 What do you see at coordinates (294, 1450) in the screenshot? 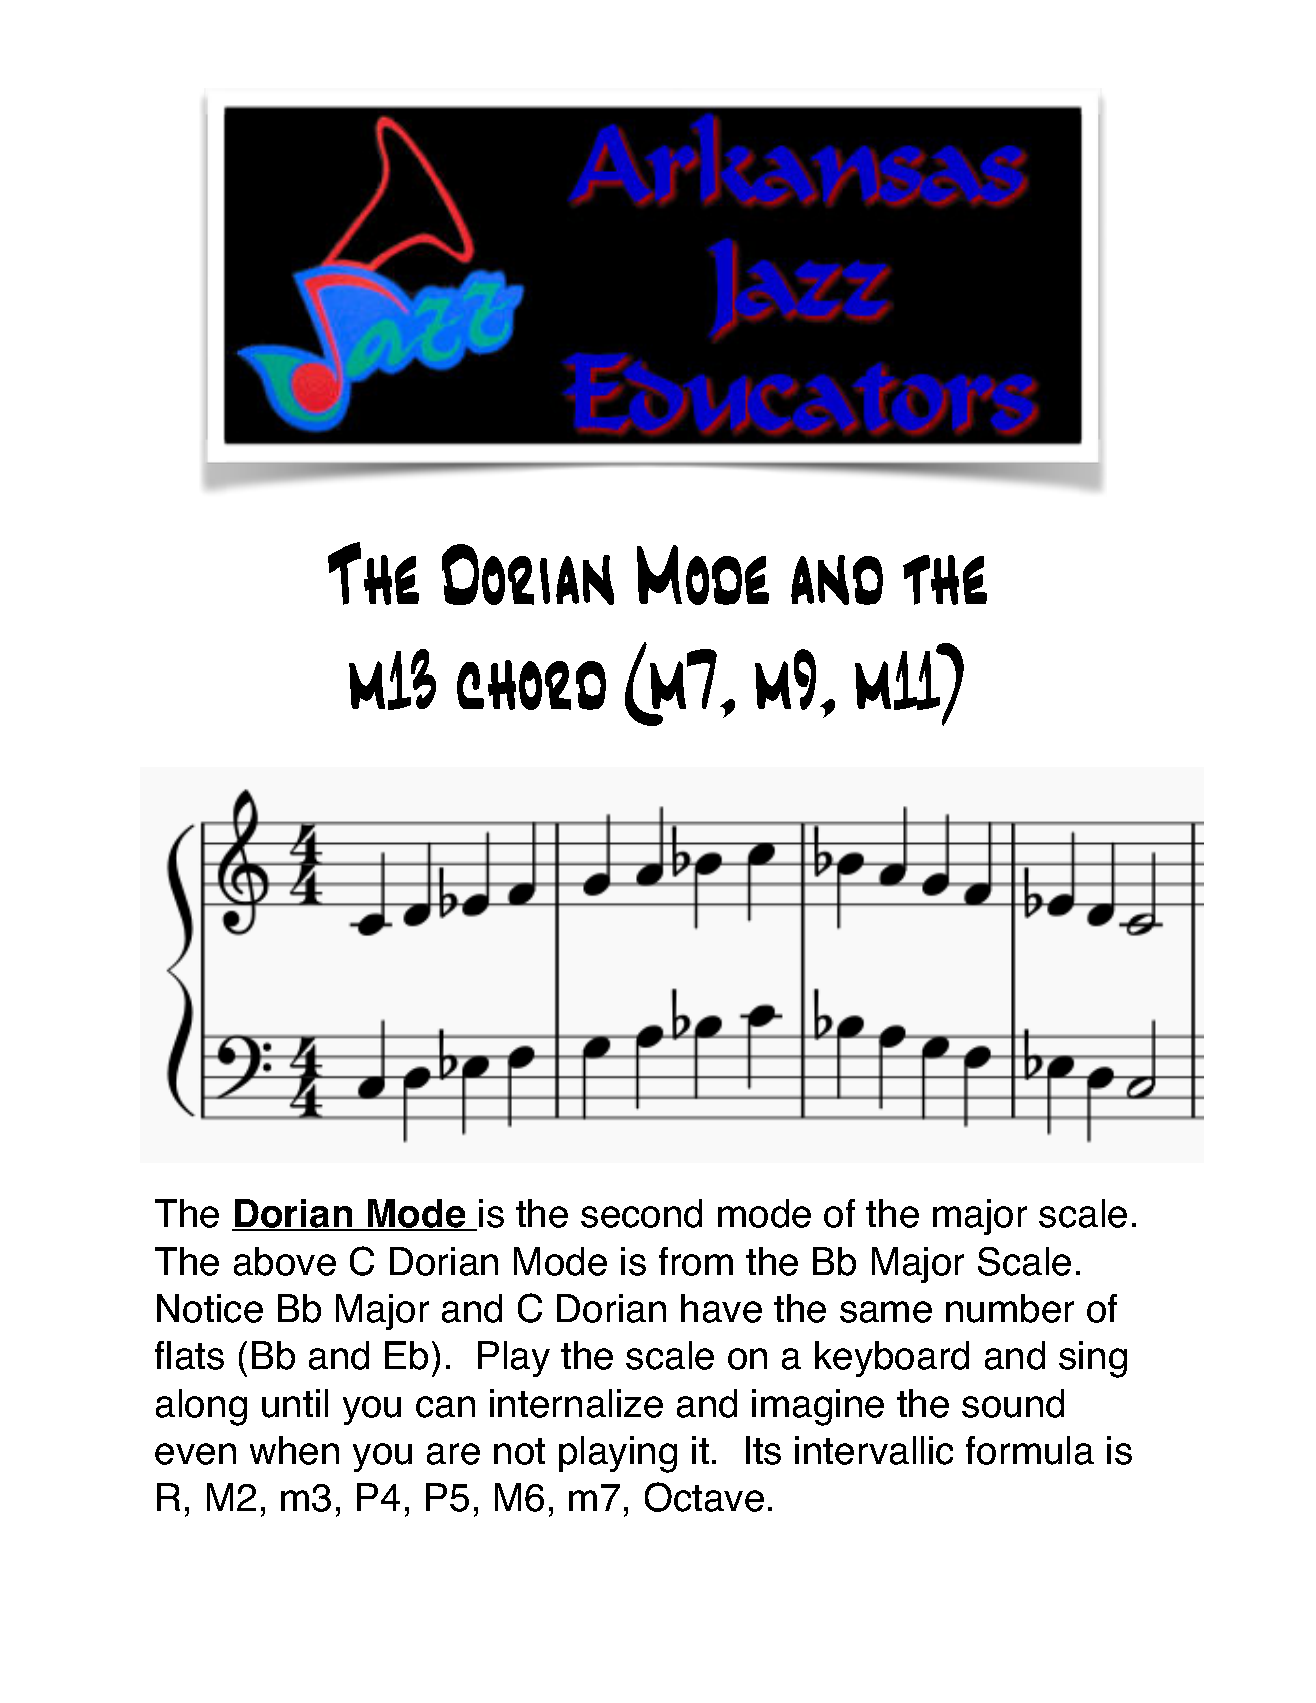
I see `when` at bounding box center [294, 1450].
